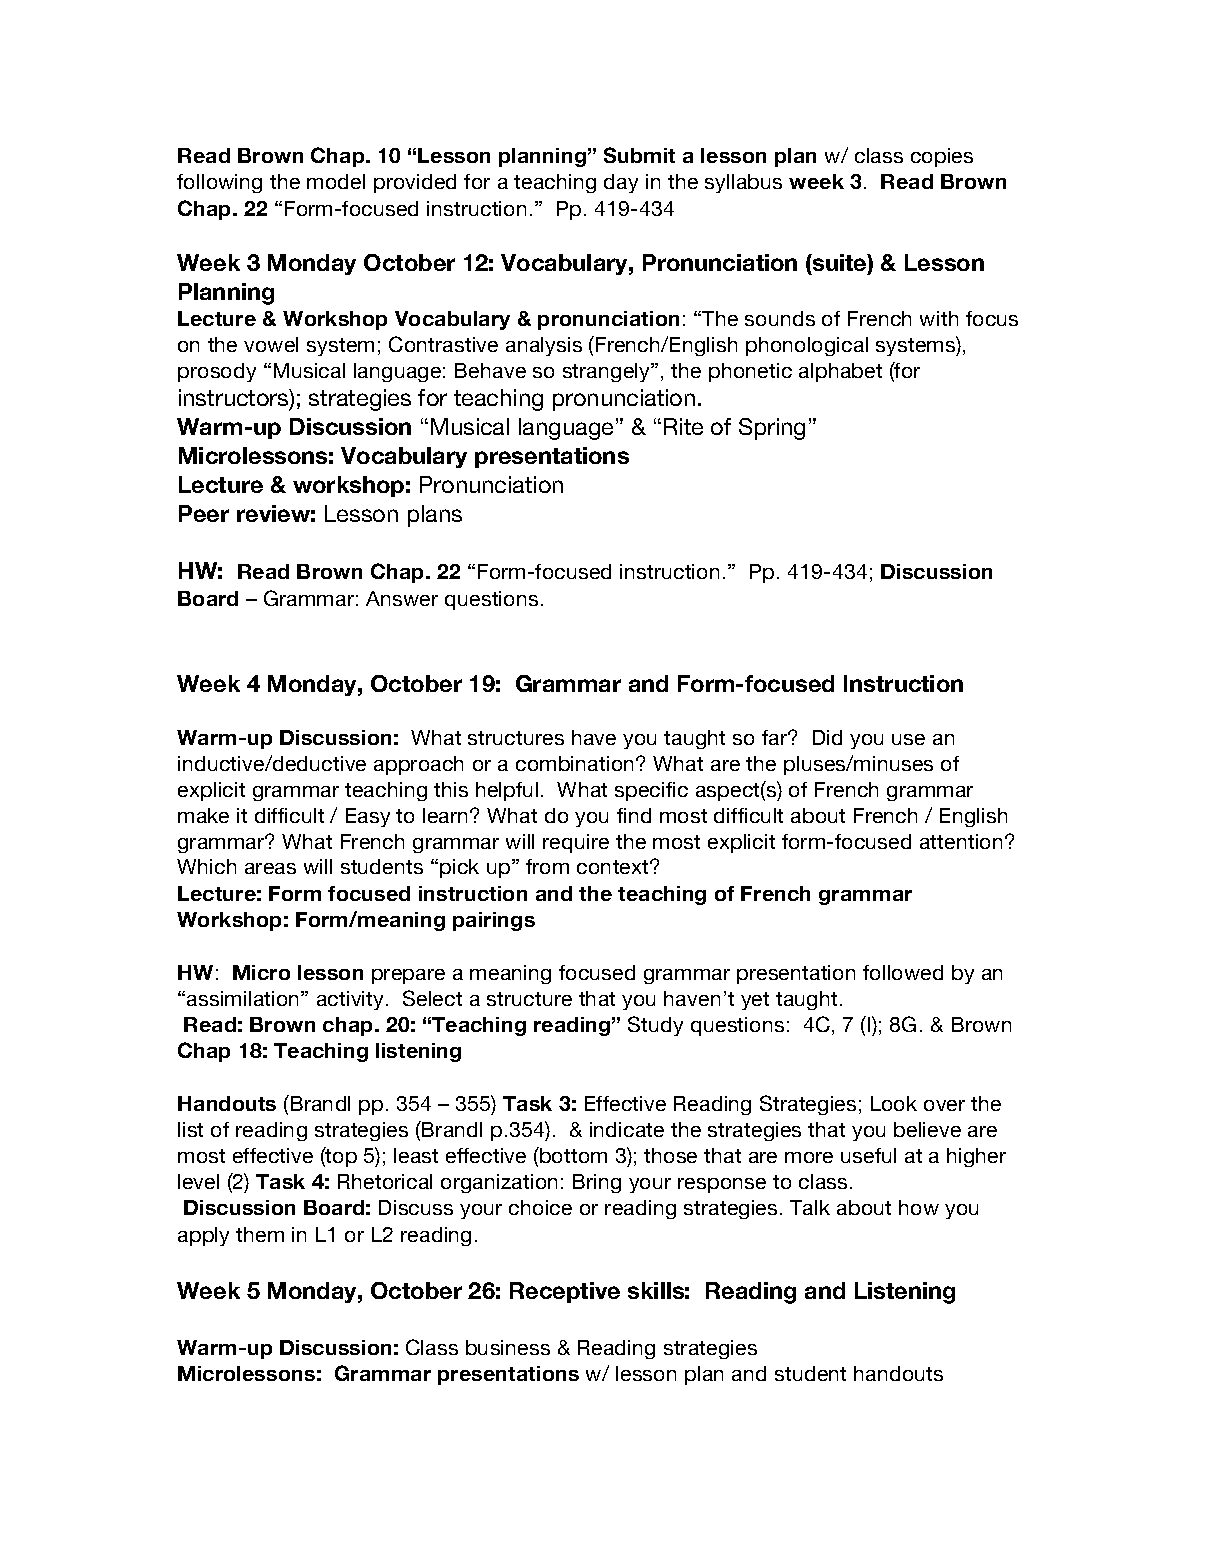 Image resolution: width=1207 pixels, height=1562 pixels. I want to click on Spring, so click(772, 429).
